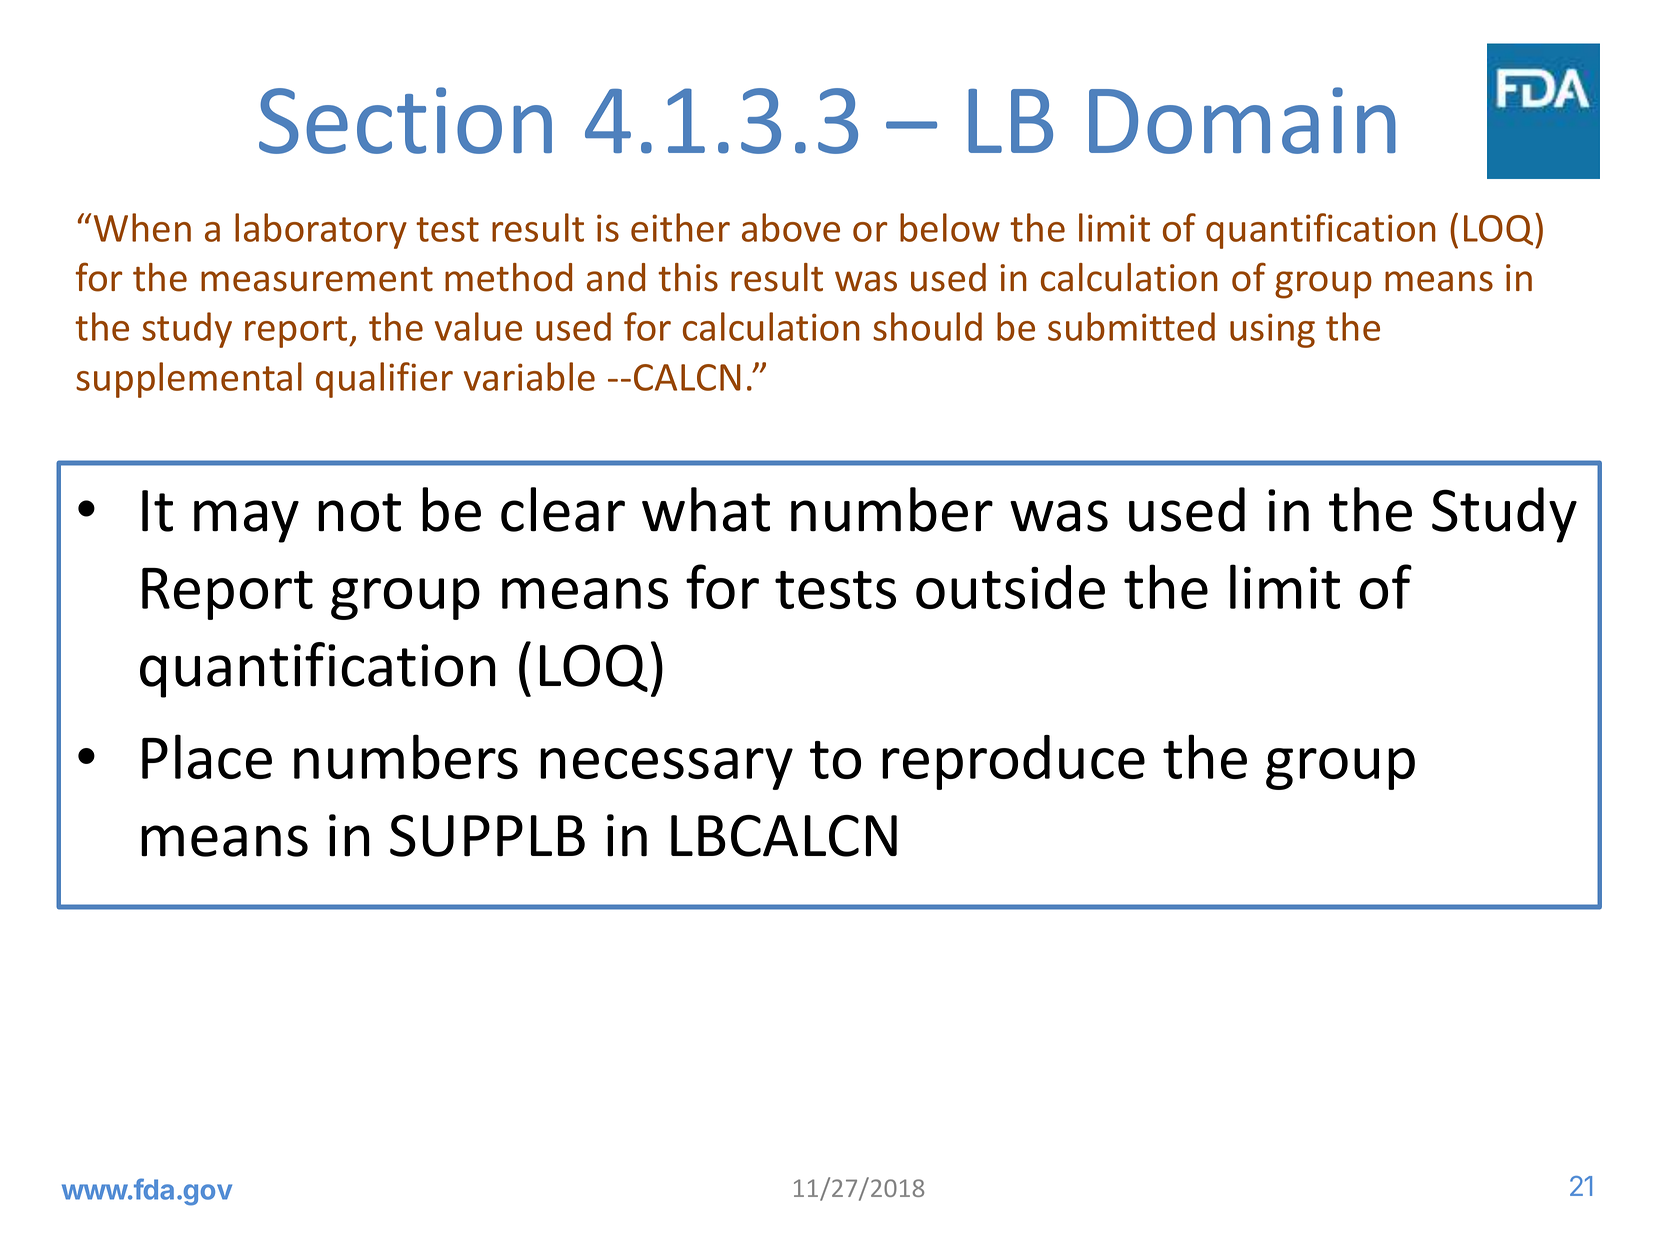 The height and width of the image is (1242, 1656). I want to click on supplemental, so click(189, 380).
